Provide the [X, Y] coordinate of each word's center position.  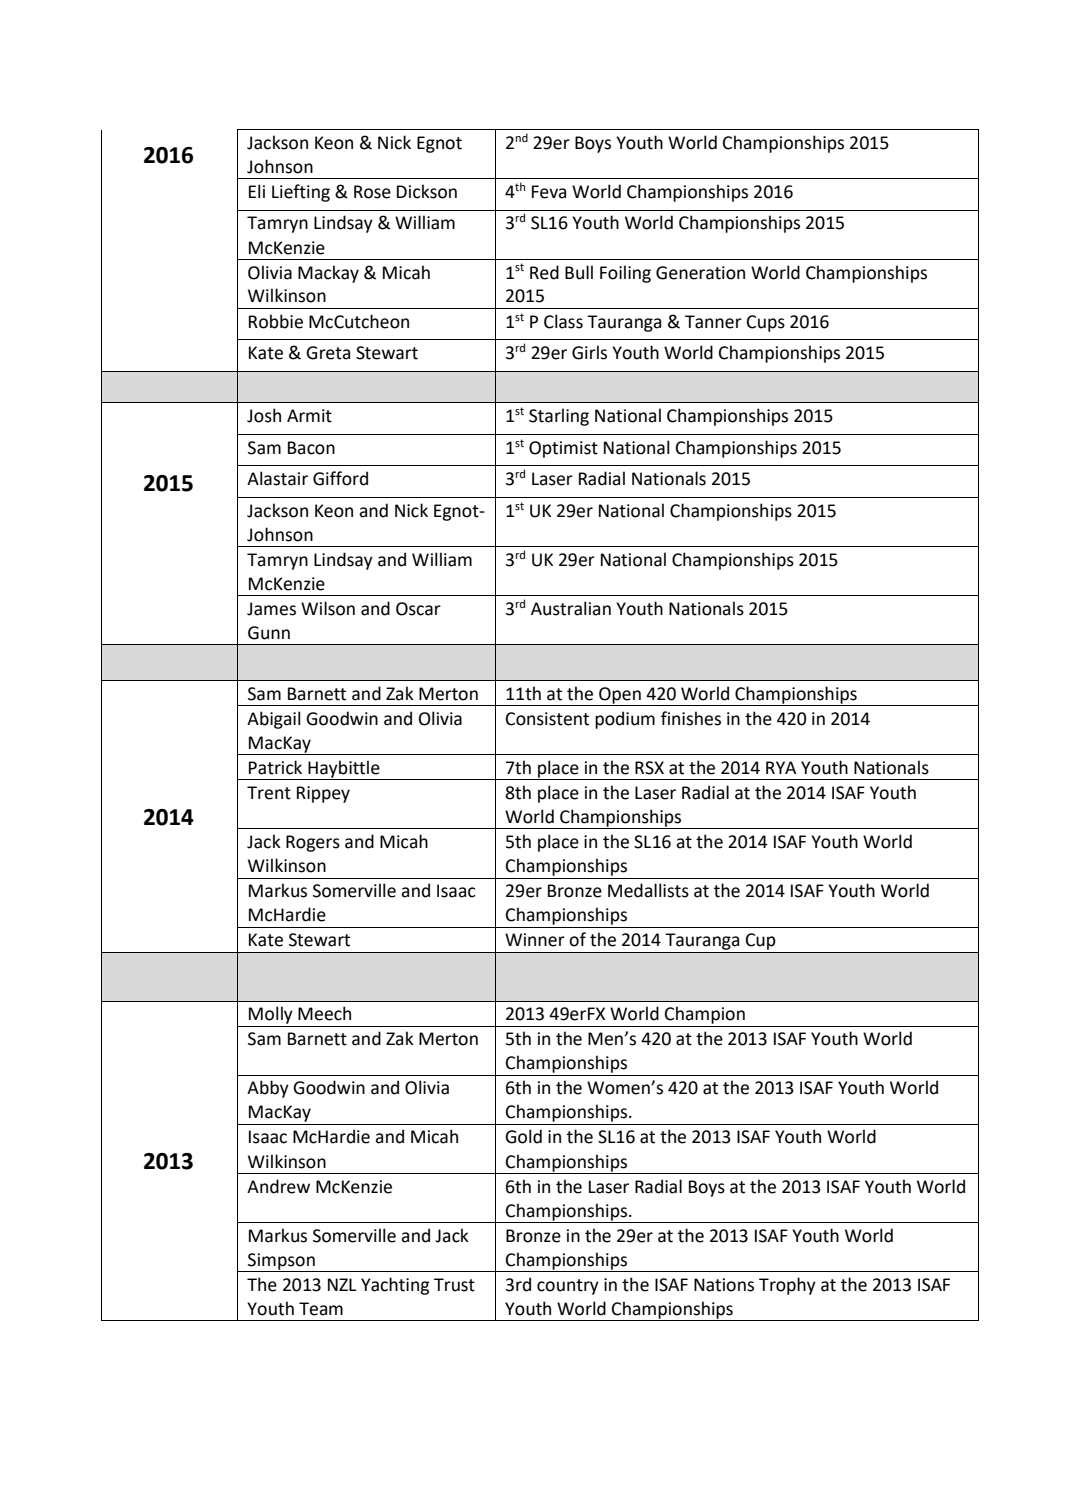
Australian [571, 608]
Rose [372, 192]
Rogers [313, 843]
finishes [691, 718]
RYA [781, 767]
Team [321, 1309]
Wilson [328, 608]
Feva [549, 192]
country [568, 1287]
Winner [535, 940]
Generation [700, 273]
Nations [724, 1285]
